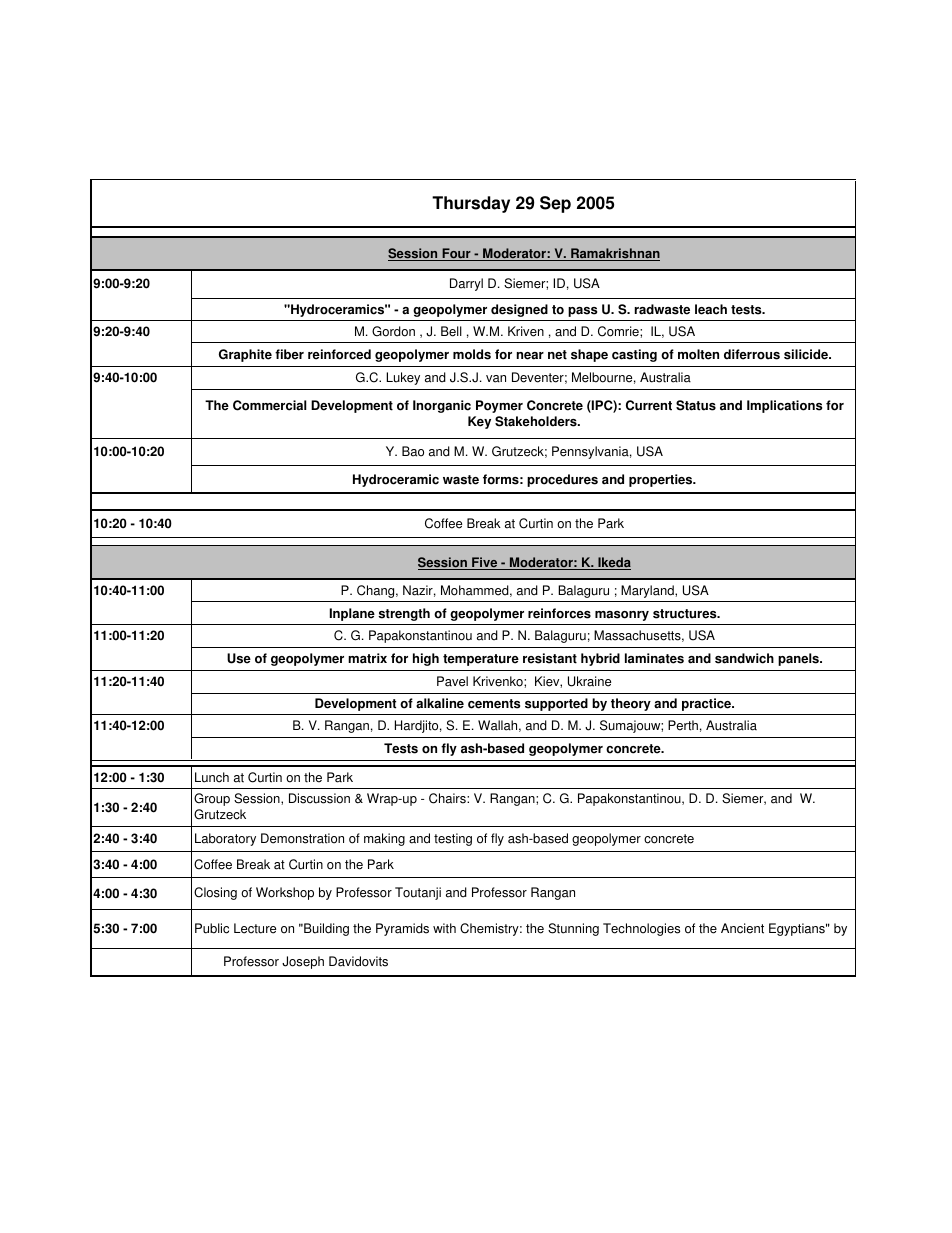 Image resolution: width=952 pixels, height=1233 pixels. I want to click on matrix, so click(367, 658).
